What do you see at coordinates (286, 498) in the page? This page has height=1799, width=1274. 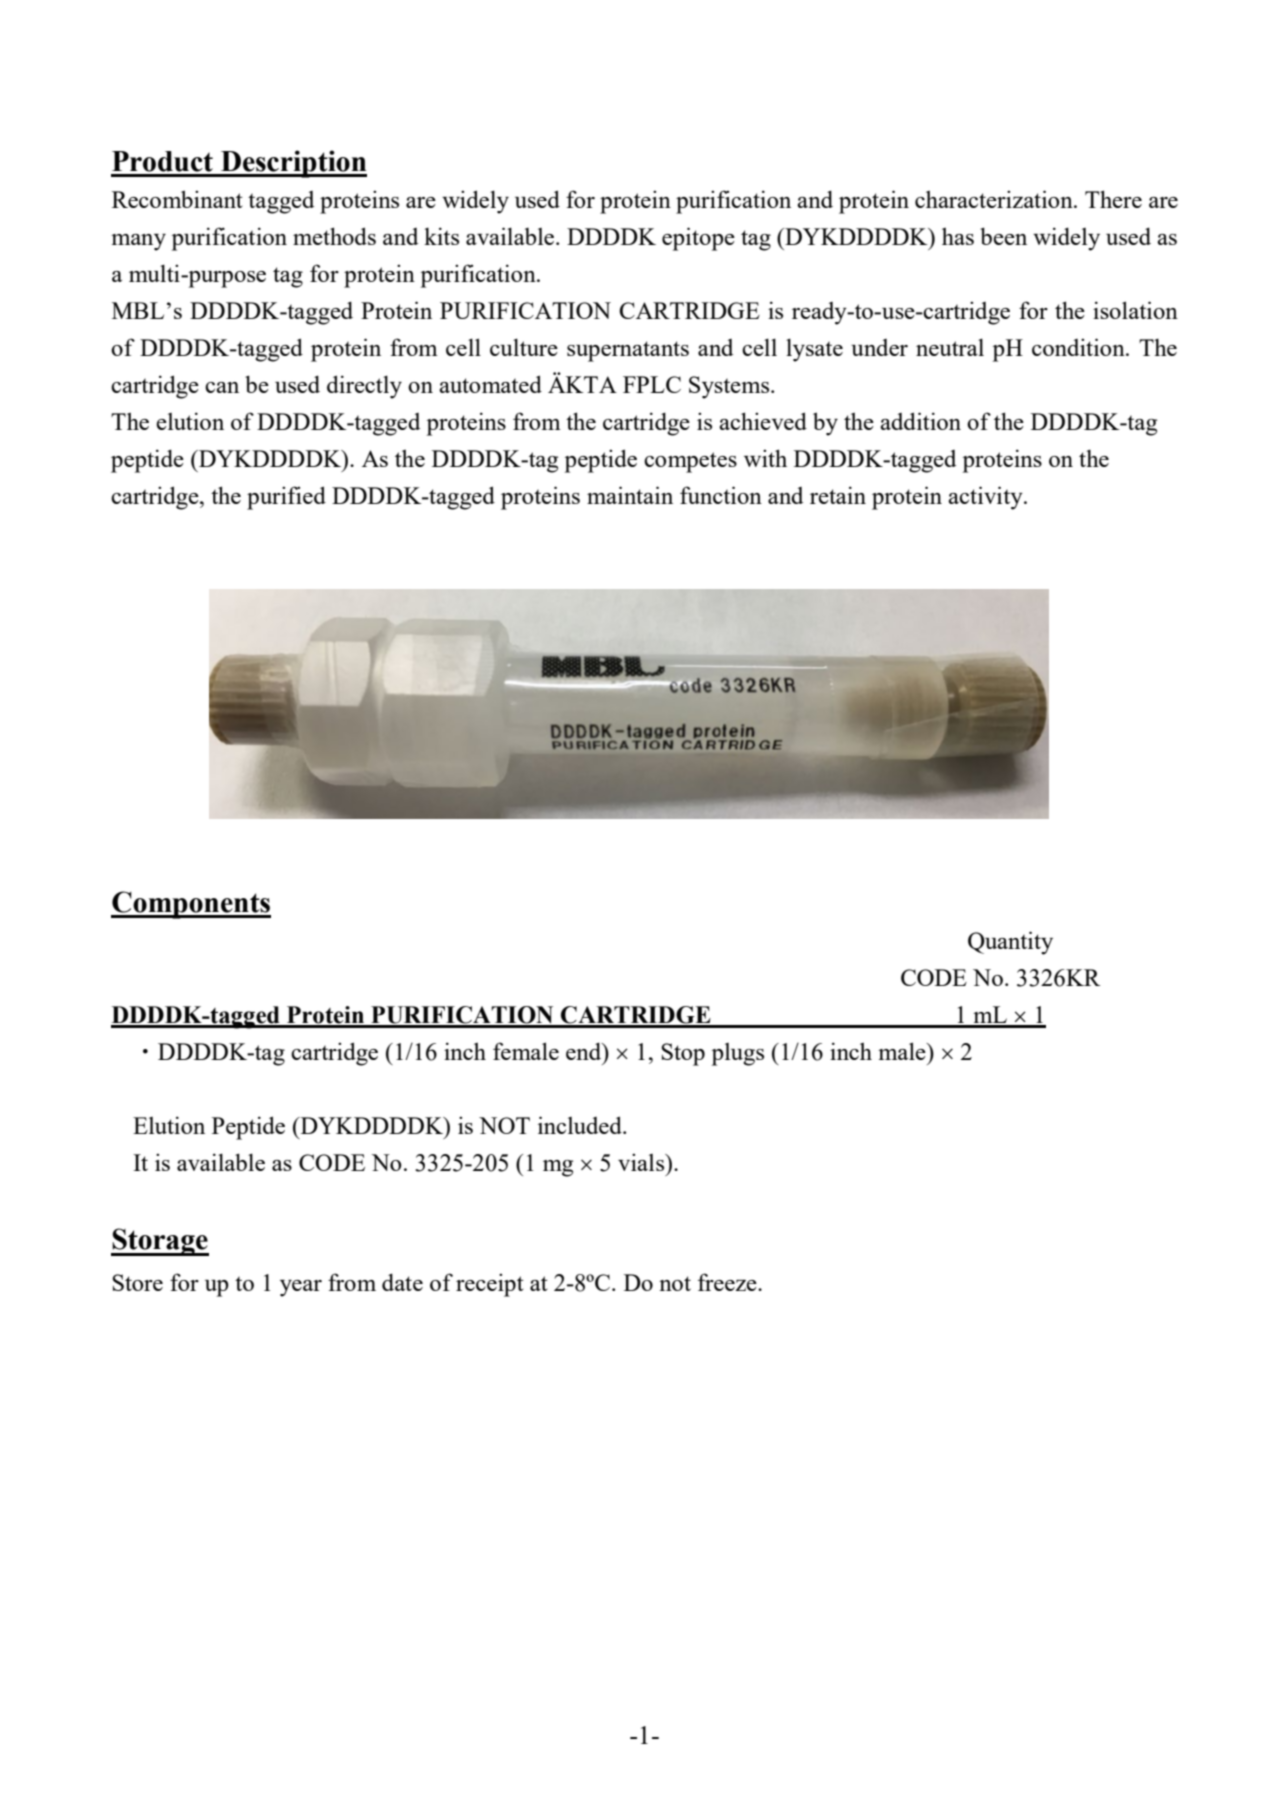 I see `purified` at bounding box center [286, 498].
